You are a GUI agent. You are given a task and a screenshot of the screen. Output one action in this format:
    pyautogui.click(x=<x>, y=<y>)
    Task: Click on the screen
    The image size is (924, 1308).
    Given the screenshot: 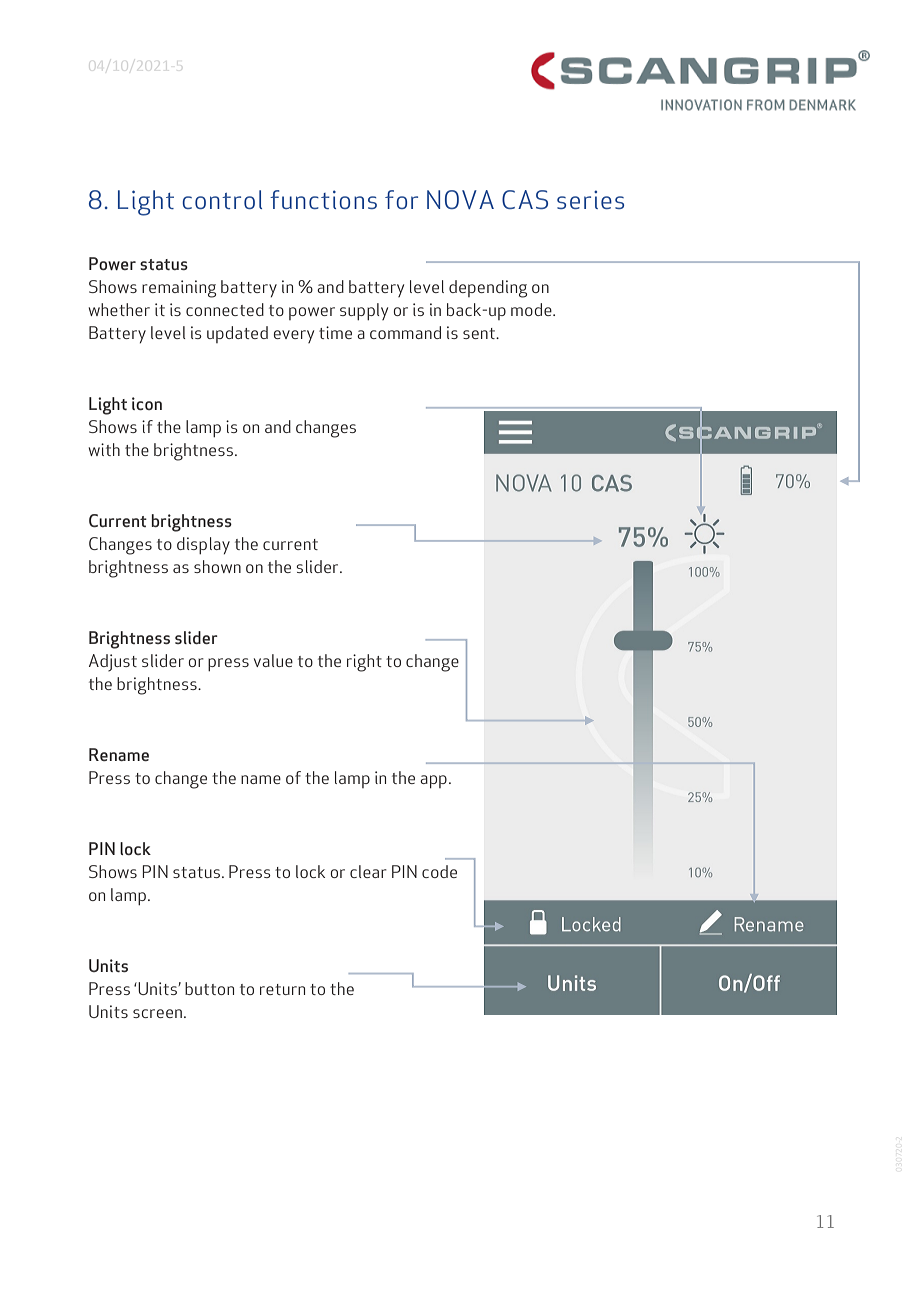 What is the action you would take?
    pyautogui.click(x=157, y=1013)
